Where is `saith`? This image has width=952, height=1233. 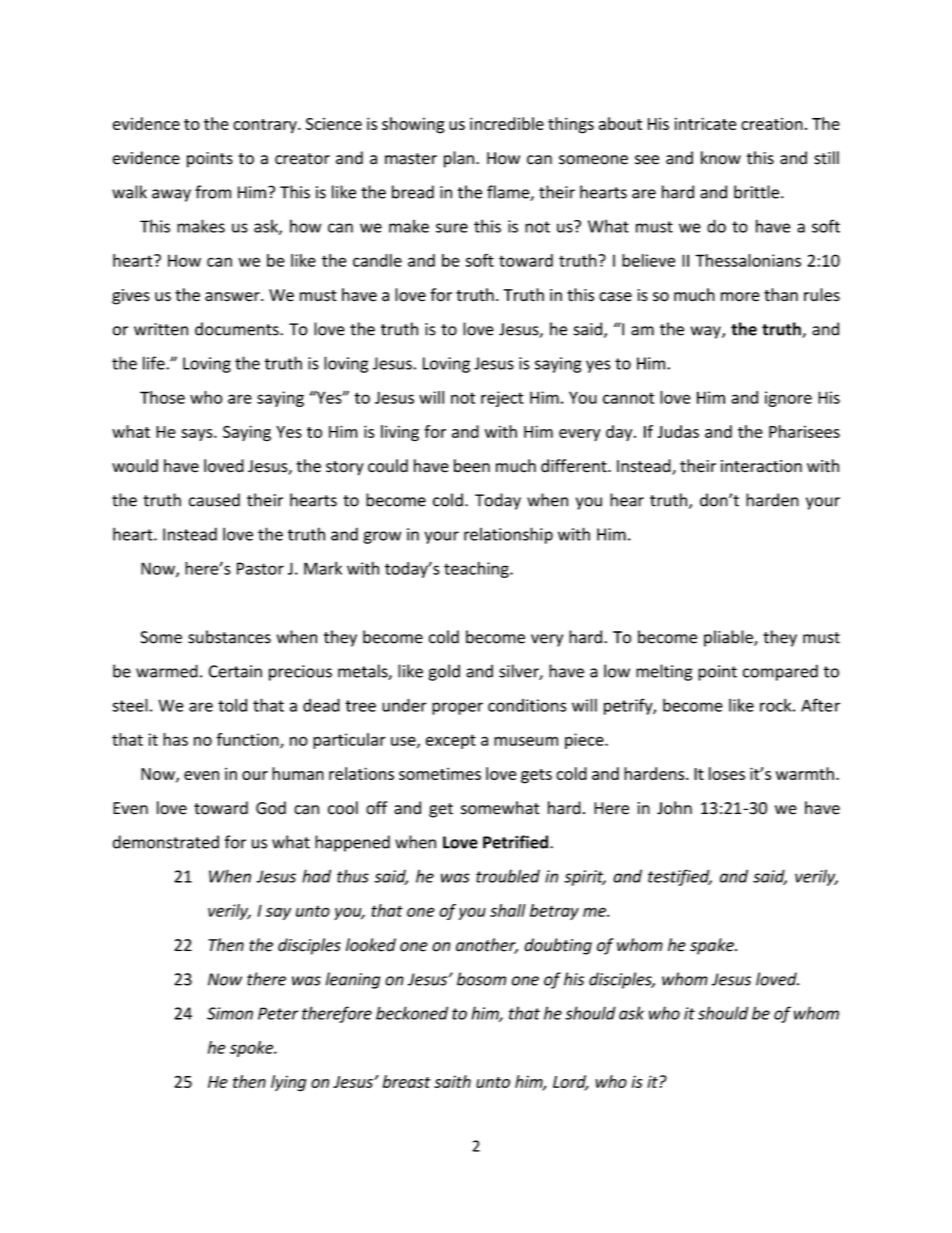
saith is located at coordinates (452, 1081).
